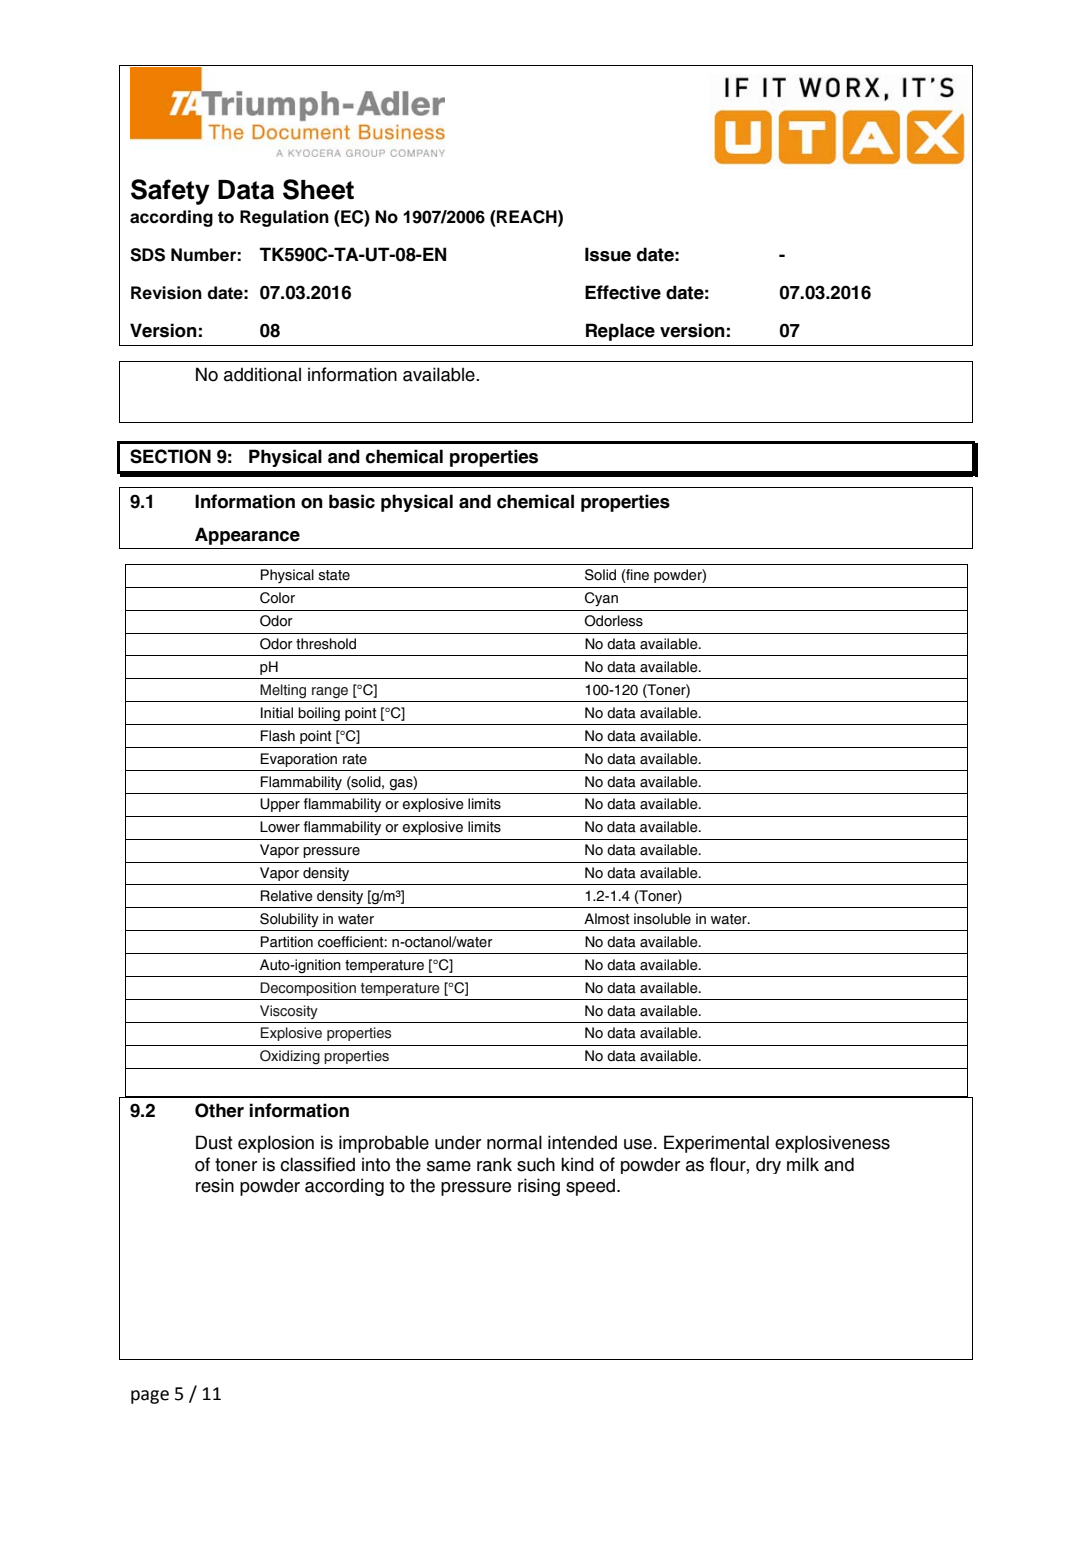 This document has width=1092, height=1545. What do you see at coordinates (662, 919) in the document?
I see `insoluble` at bounding box center [662, 919].
